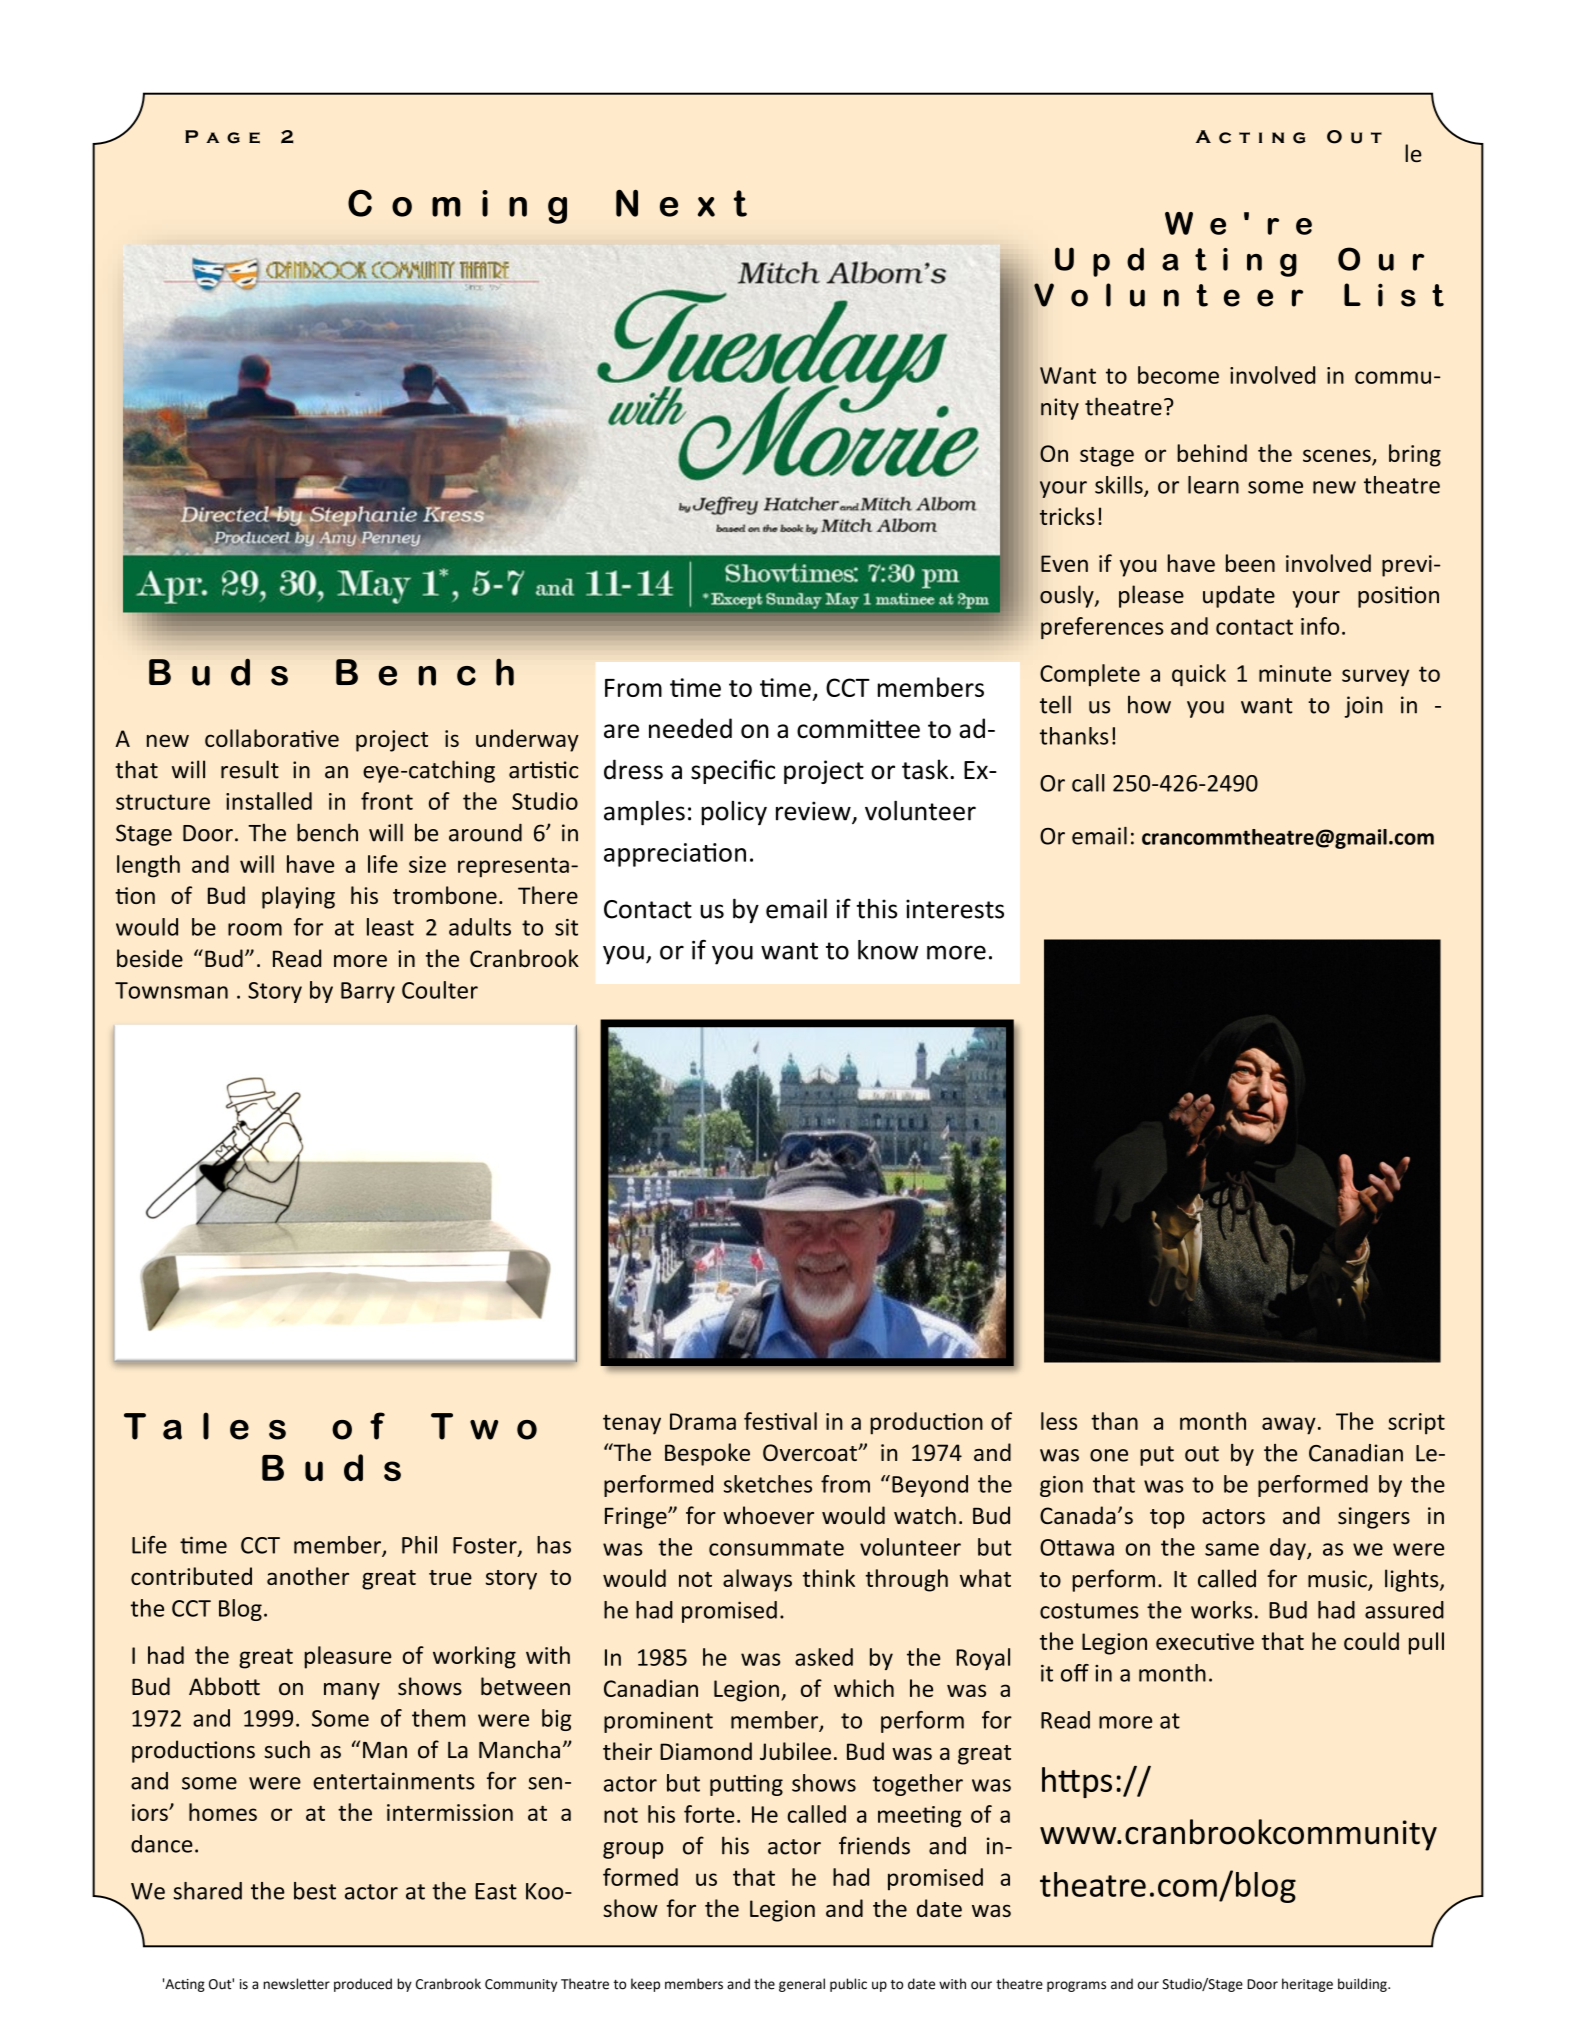 The height and width of the screenshot is (2040, 1576). What do you see at coordinates (272, 738) in the screenshot?
I see `collaborative` at bounding box center [272, 738].
